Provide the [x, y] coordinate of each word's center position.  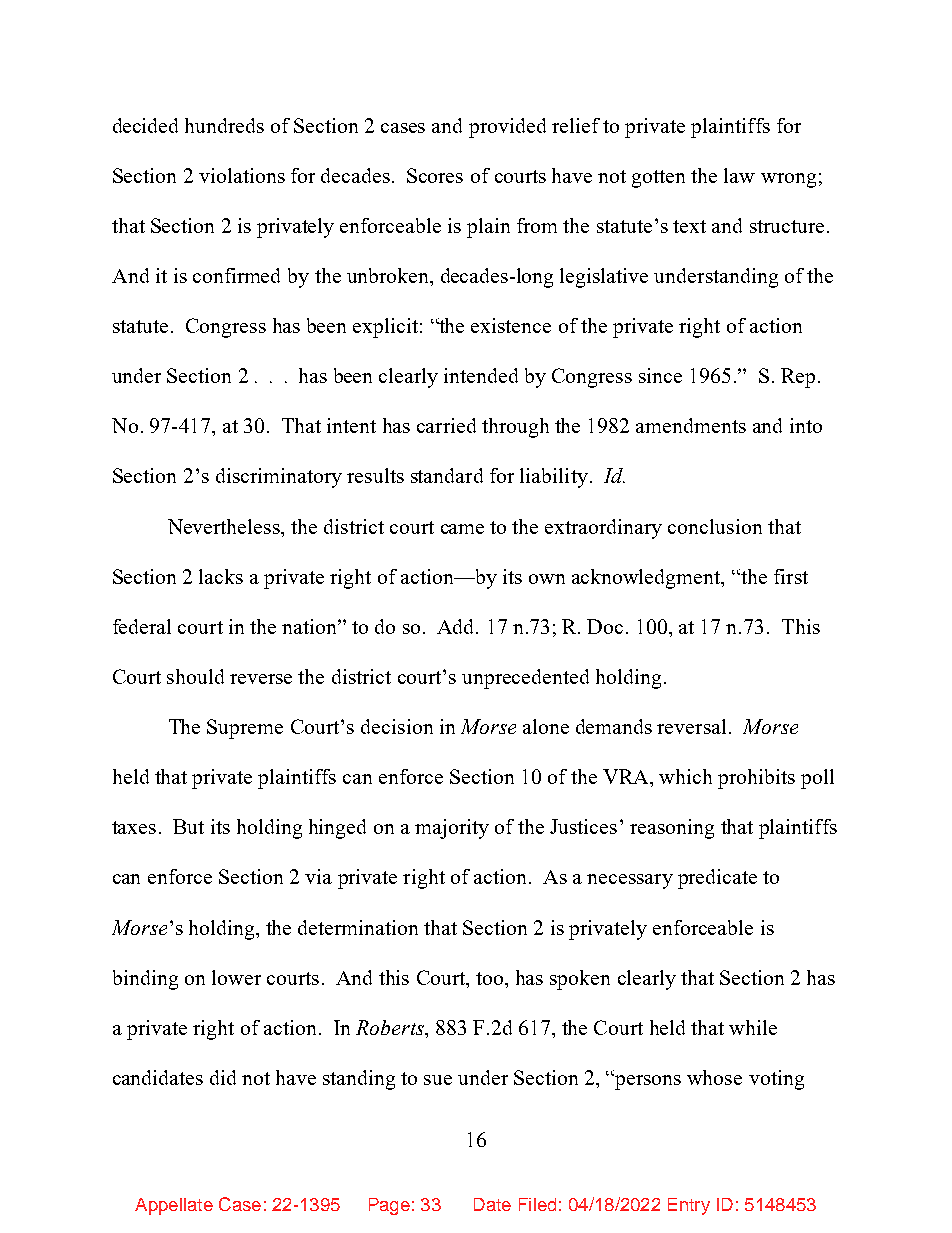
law [739, 175]
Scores [435, 175]
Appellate [174, 1206]
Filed [537, 1204]
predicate [717, 879]
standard [447, 475]
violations [242, 175]
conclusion [715, 526]
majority [452, 829]
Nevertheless [225, 526]
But [188, 826]
